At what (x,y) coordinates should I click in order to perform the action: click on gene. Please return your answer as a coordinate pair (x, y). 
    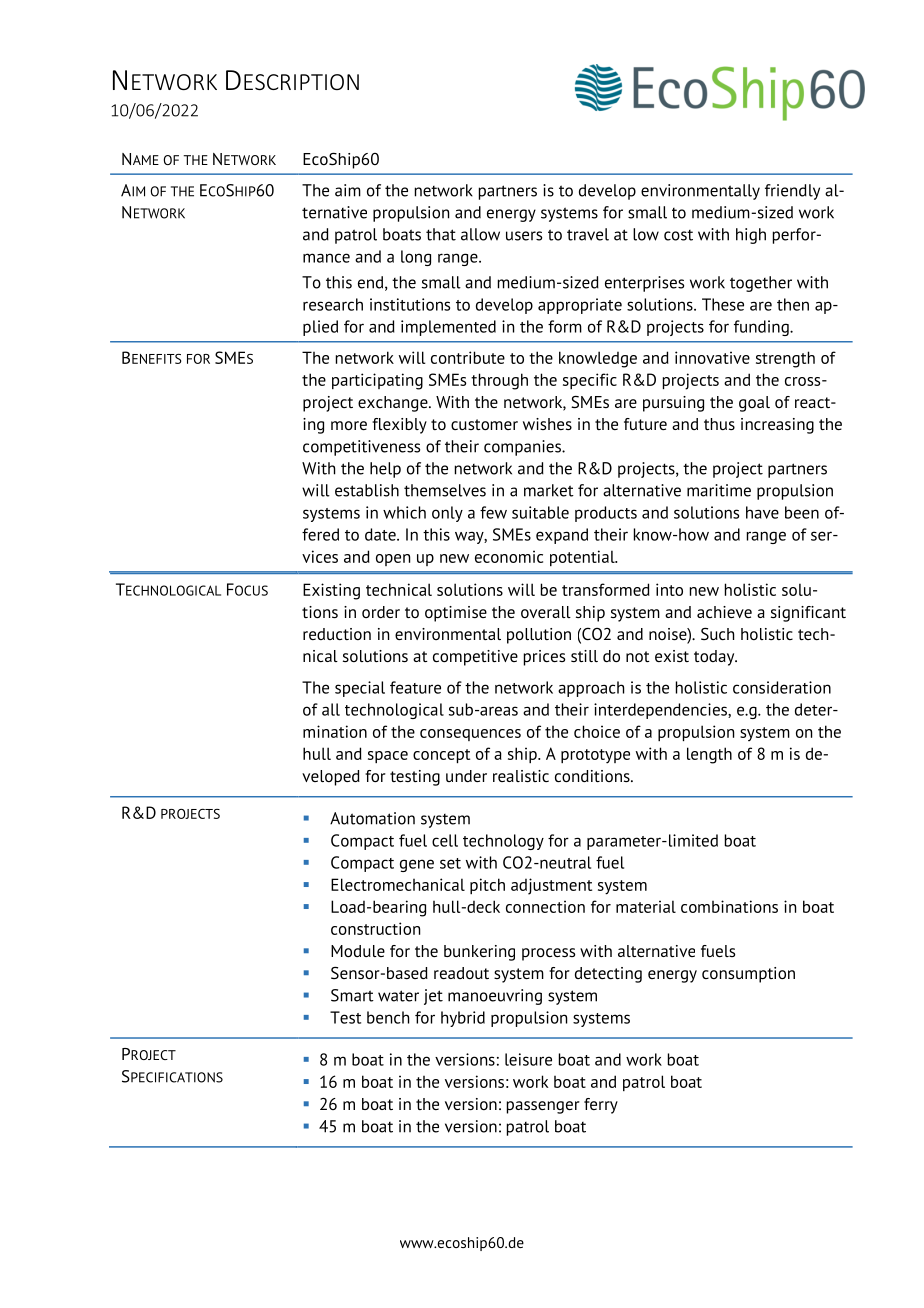
    Looking at the image, I should click on (417, 865).
